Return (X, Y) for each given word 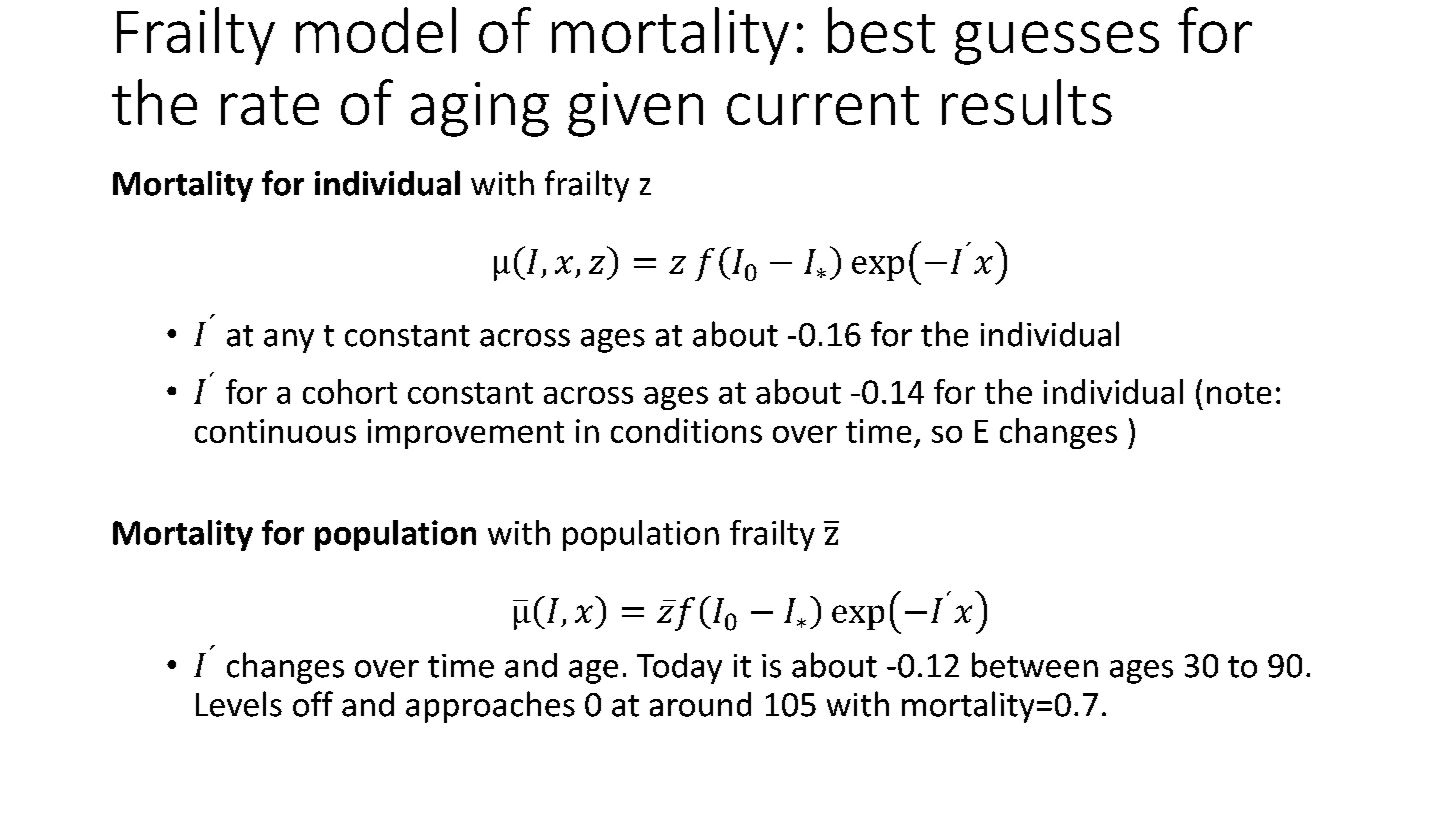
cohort (350, 391)
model (376, 30)
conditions (686, 430)
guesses (1057, 43)
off (313, 704)
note (1239, 393)
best (881, 30)
